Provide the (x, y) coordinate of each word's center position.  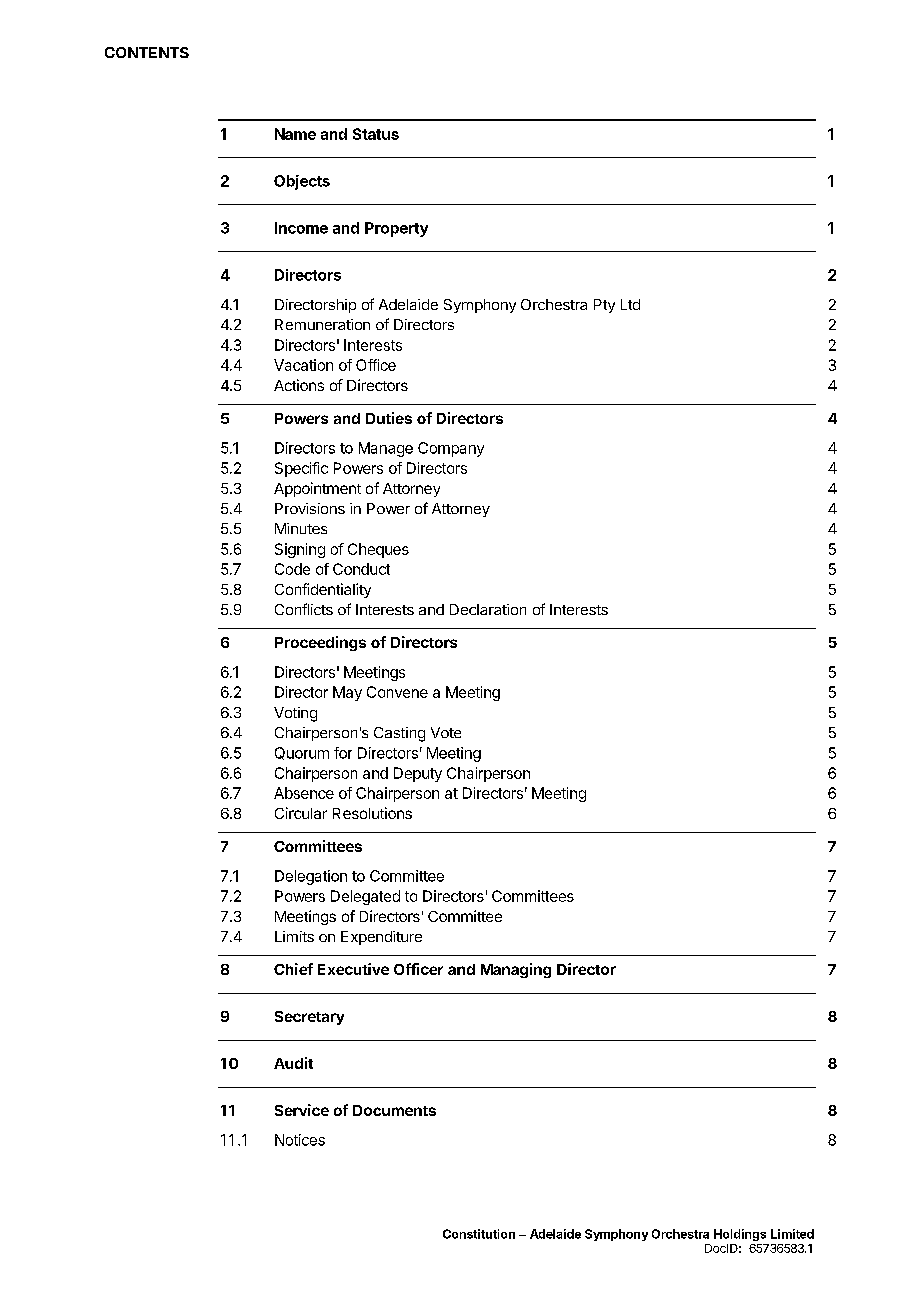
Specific (301, 469)
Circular (301, 813)
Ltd (630, 304)
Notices (300, 1140)
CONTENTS (147, 52)
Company (451, 449)
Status (376, 134)
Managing (516, 970)
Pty (604, 306)
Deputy (418, 774)
